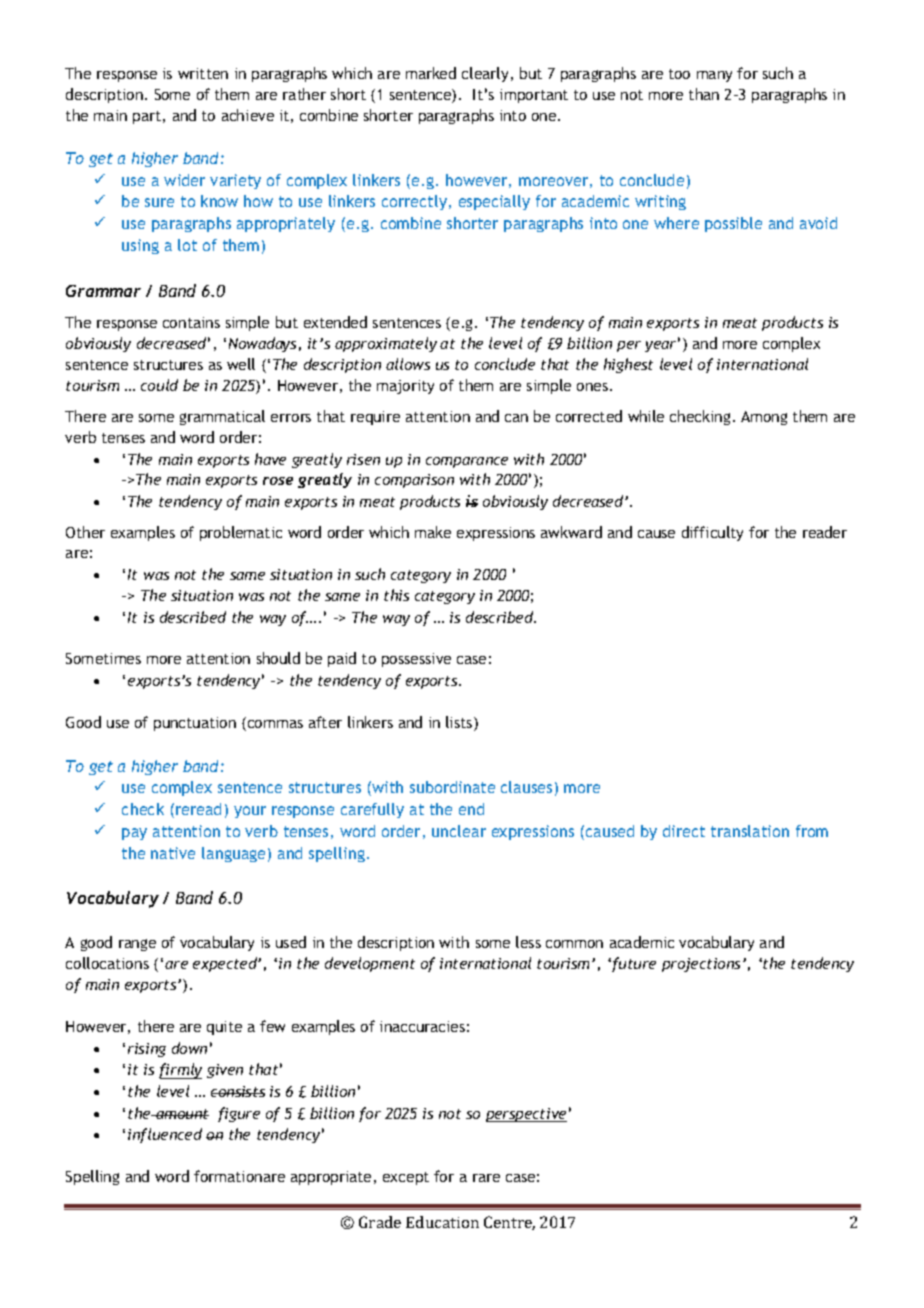  I want to click on marked, so click(431, 73).
